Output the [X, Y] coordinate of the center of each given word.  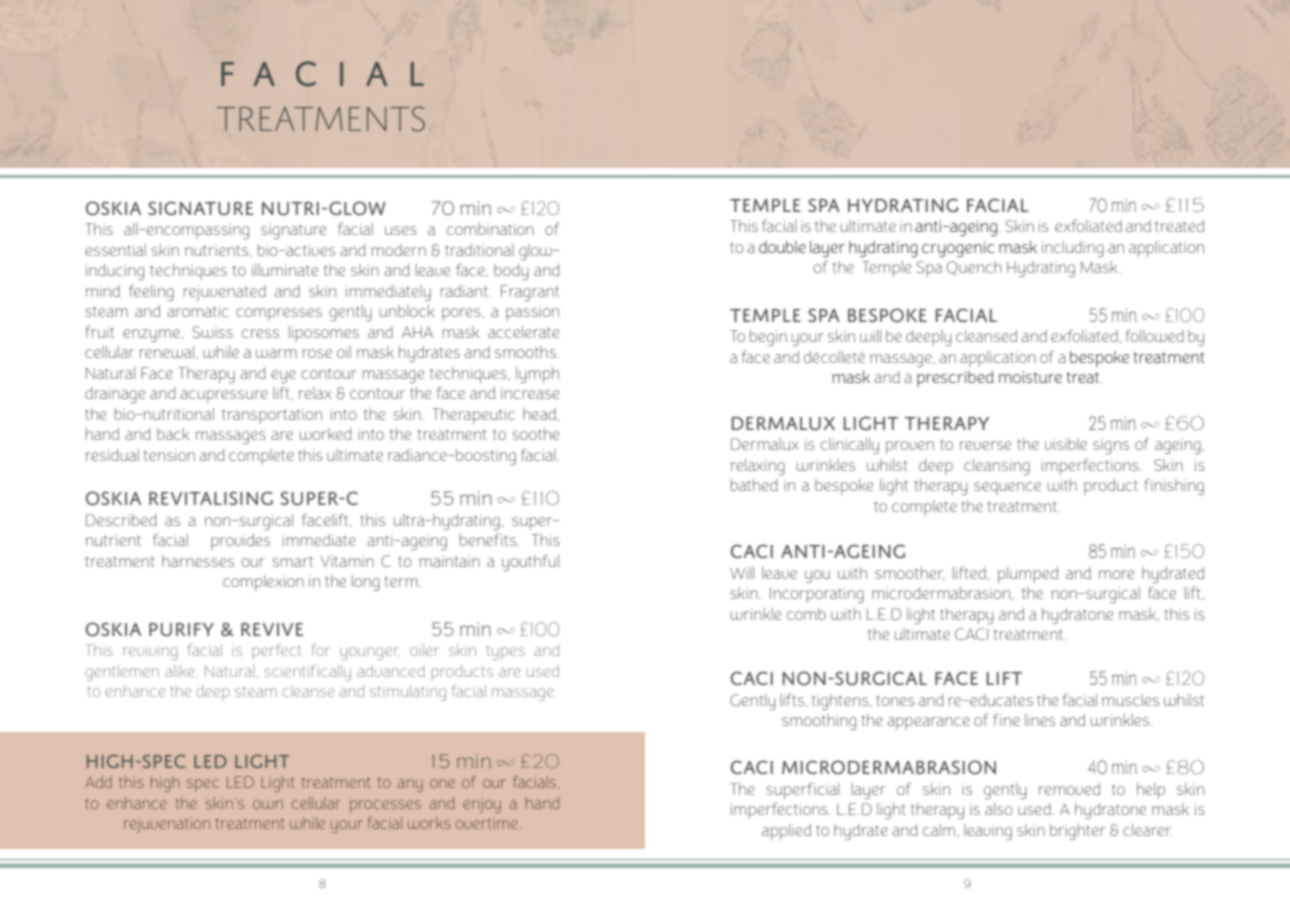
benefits [488, 539]
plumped [1028, 575]
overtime [488, 824]
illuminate [285, 270]
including [1073, 249]
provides [240, 542]
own [268, 804]
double [782, 247]
